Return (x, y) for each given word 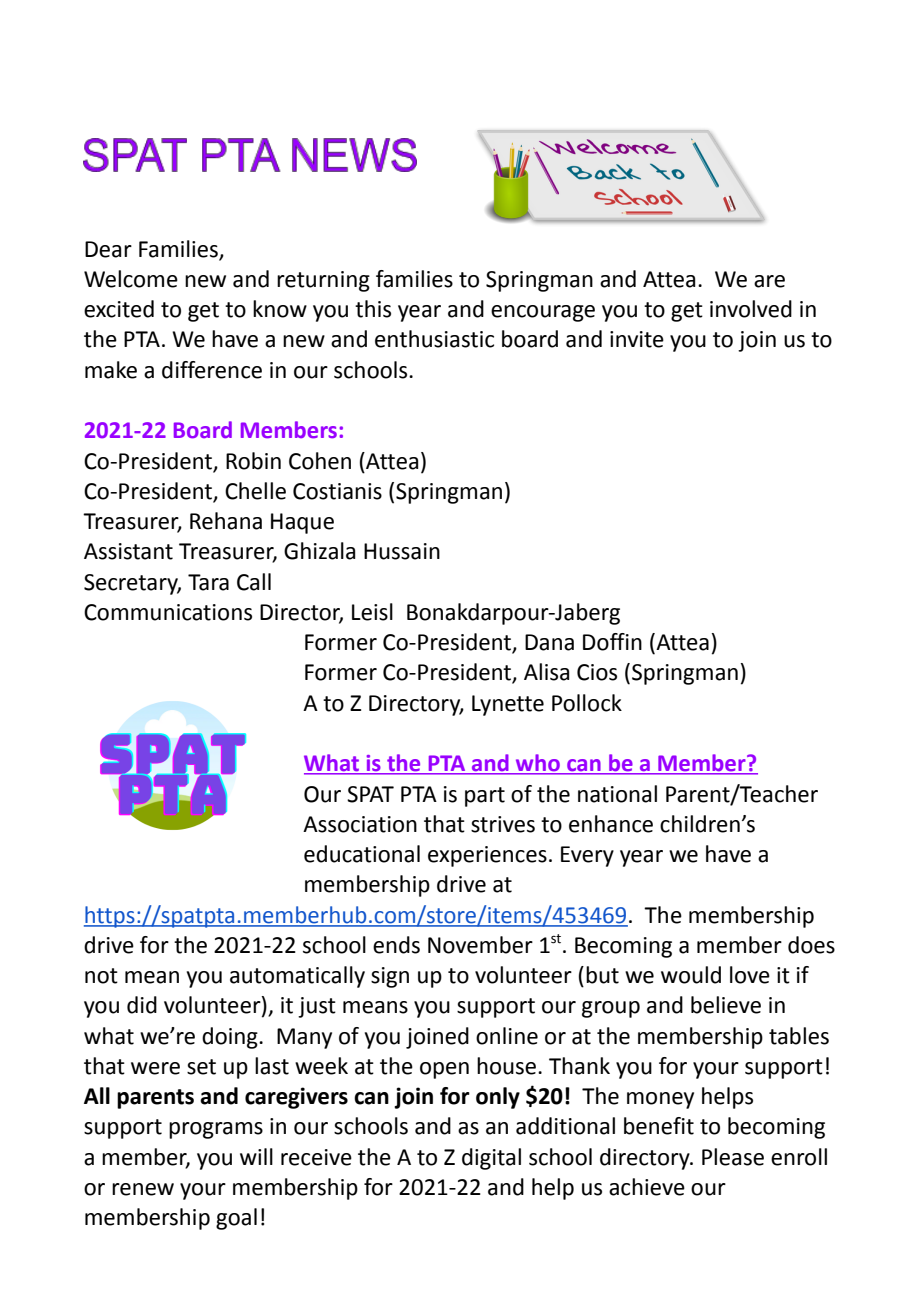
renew (143, 1189)
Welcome (131, 279)
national (617, 794)
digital (491, 1159)
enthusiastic (434, 339)
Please (733, 1157)
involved (751, 309)
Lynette (508, 705)
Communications (168, 612)
